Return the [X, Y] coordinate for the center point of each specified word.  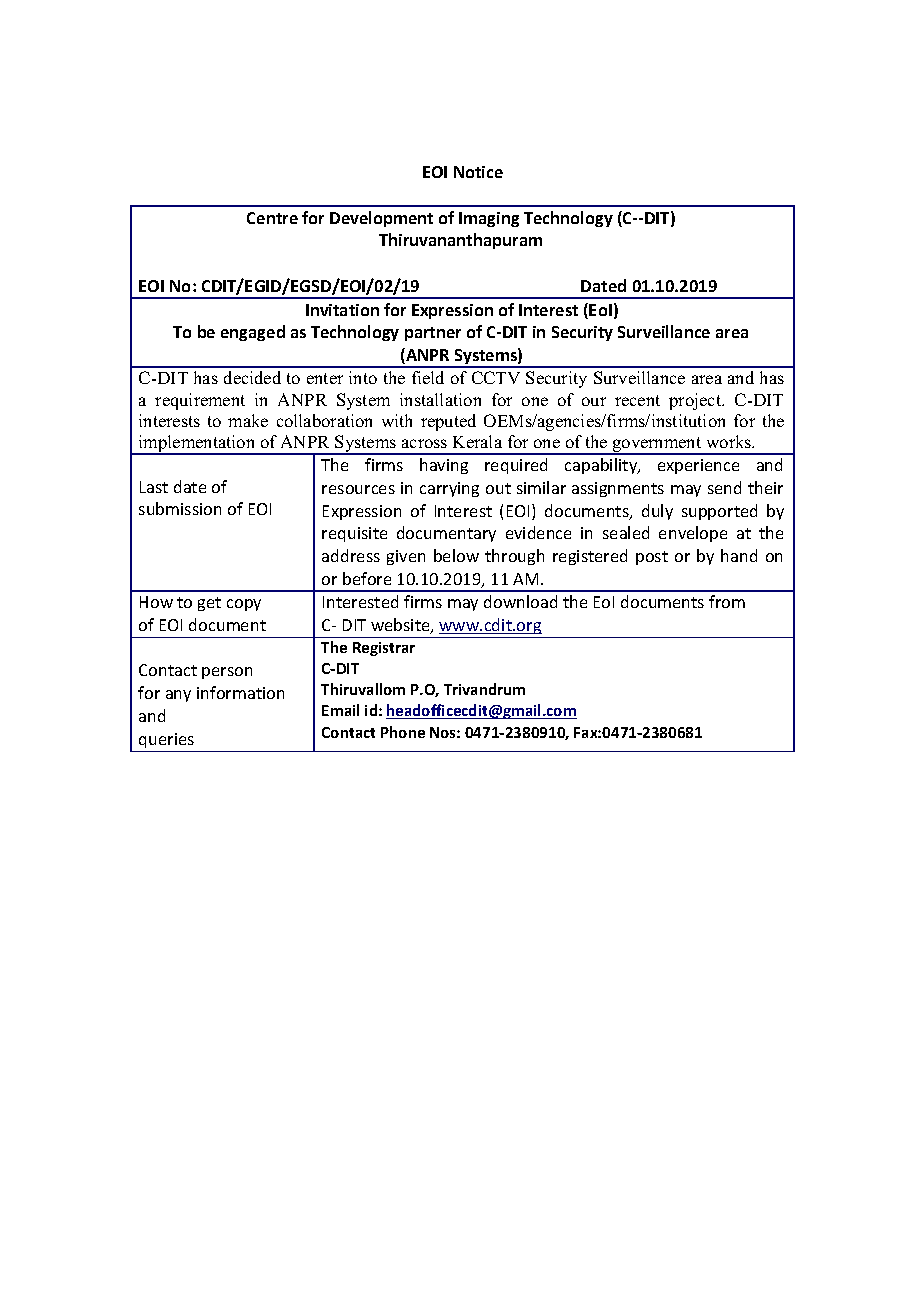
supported [719, 512]
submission [180, 508]
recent [637, 400]
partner [433, 334]
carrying [449, 489]
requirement [200, 401]
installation [440, 399]
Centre [272, 218]
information [240, 692]
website [401, 626]
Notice [478, 172]
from [727, 601]
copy [244, 605]
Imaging [489, 219]
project [696, 401]
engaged [253, 333]
